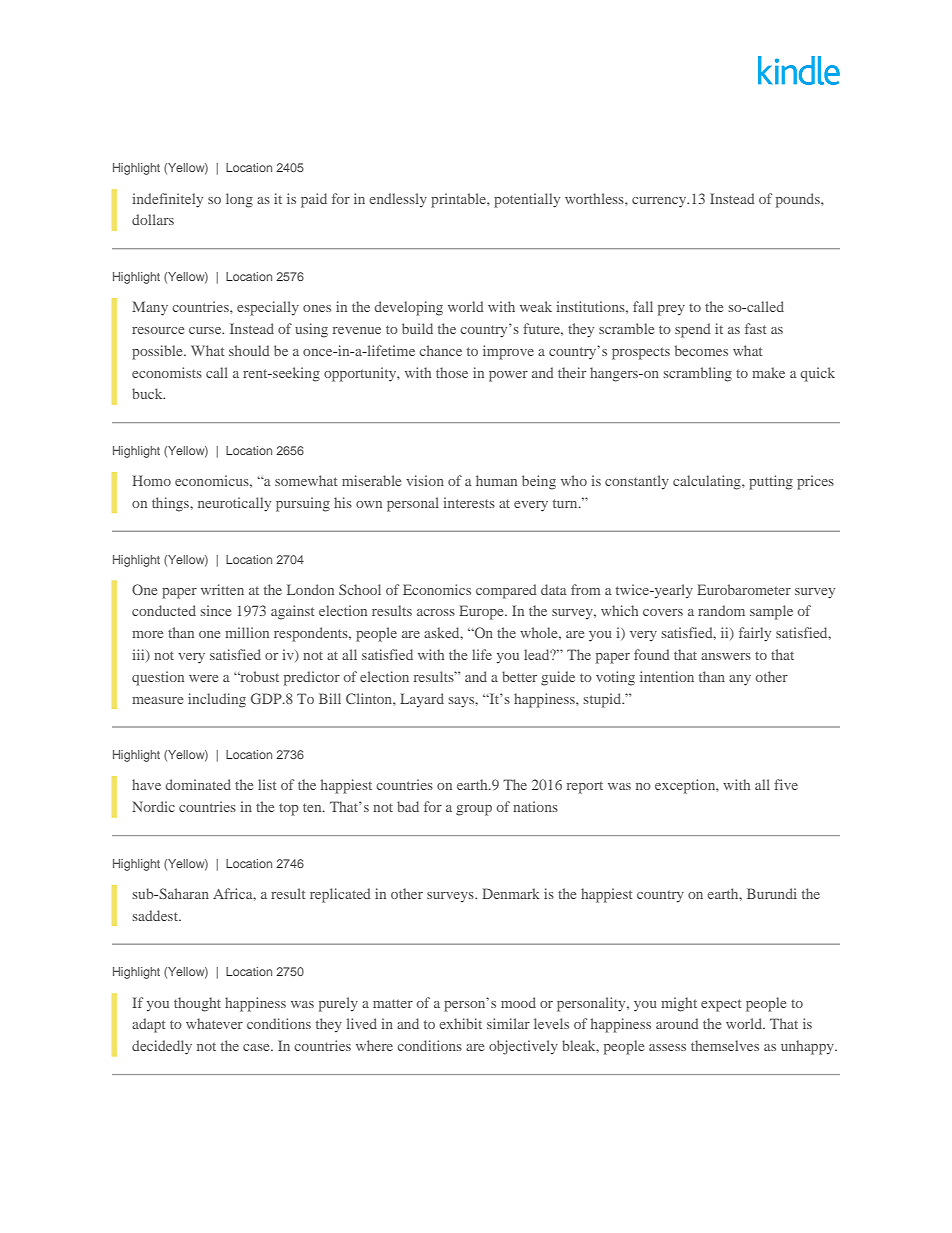  Describe the element at coordinates (197, 1004) in the screenshot. I see `thought` at that location.
